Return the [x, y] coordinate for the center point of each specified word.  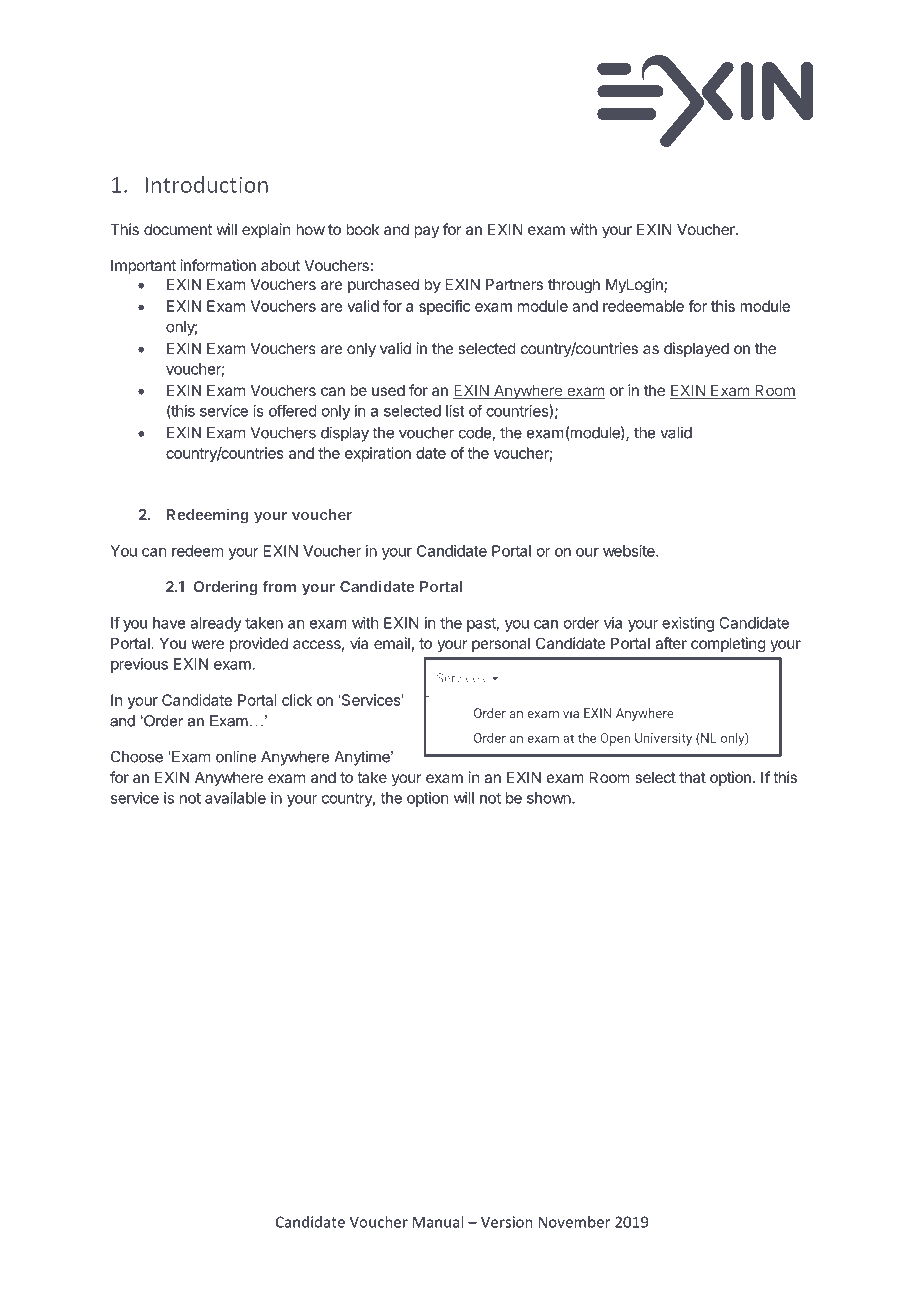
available [235, 798]
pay [426, 232]
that [692, 777]
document [178, 229]
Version [507, 1222]
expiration [378, 454]
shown [550, 798]
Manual [438, 1222]
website [630, 551]
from [280, 586]
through [574, 286]
